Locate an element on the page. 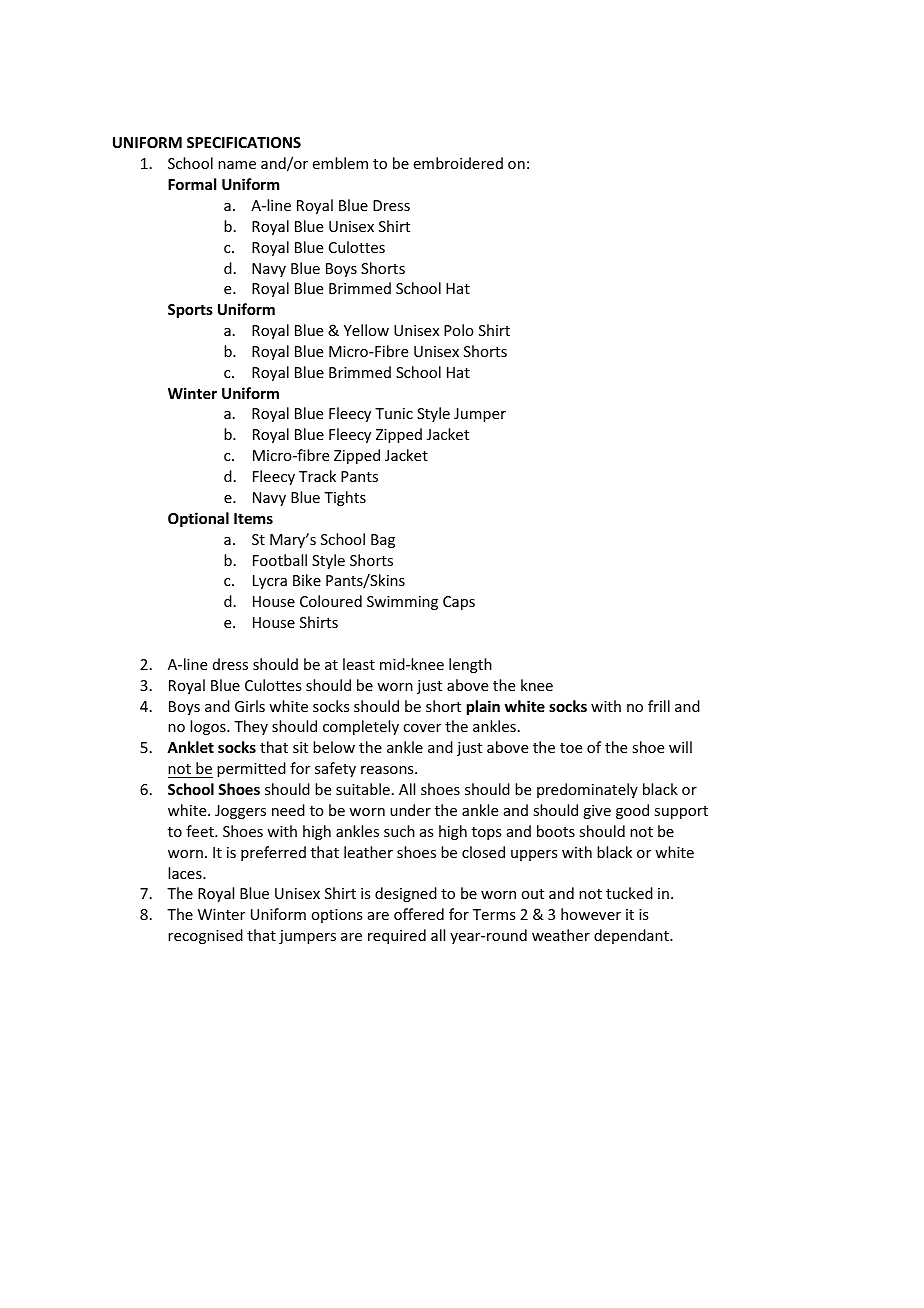 This image has height=1308, width=924. Polo is located at coordinates (459, 330).
